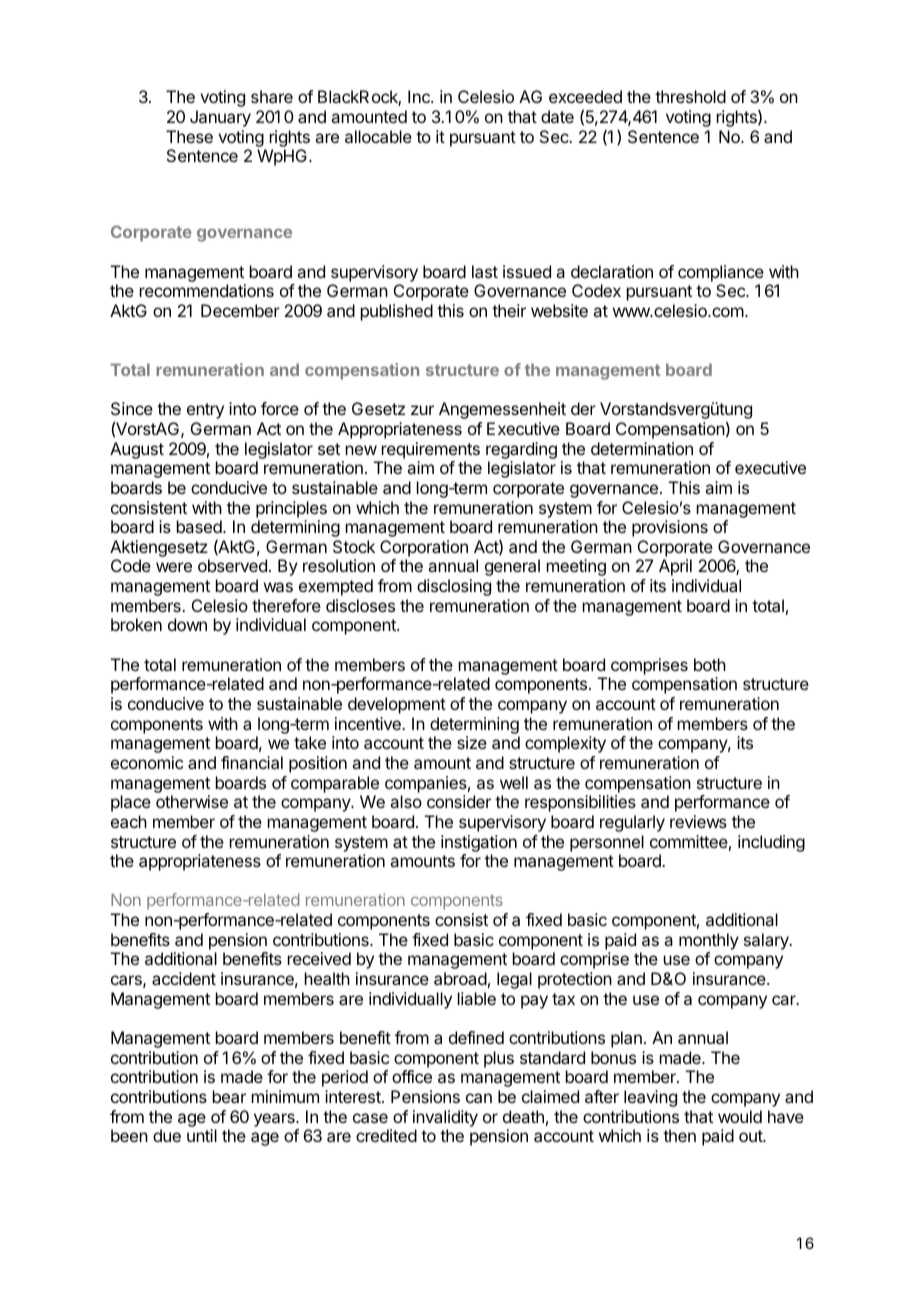 The image size is (924, 1308). I want to click on disclosing, so click(454, 587).
